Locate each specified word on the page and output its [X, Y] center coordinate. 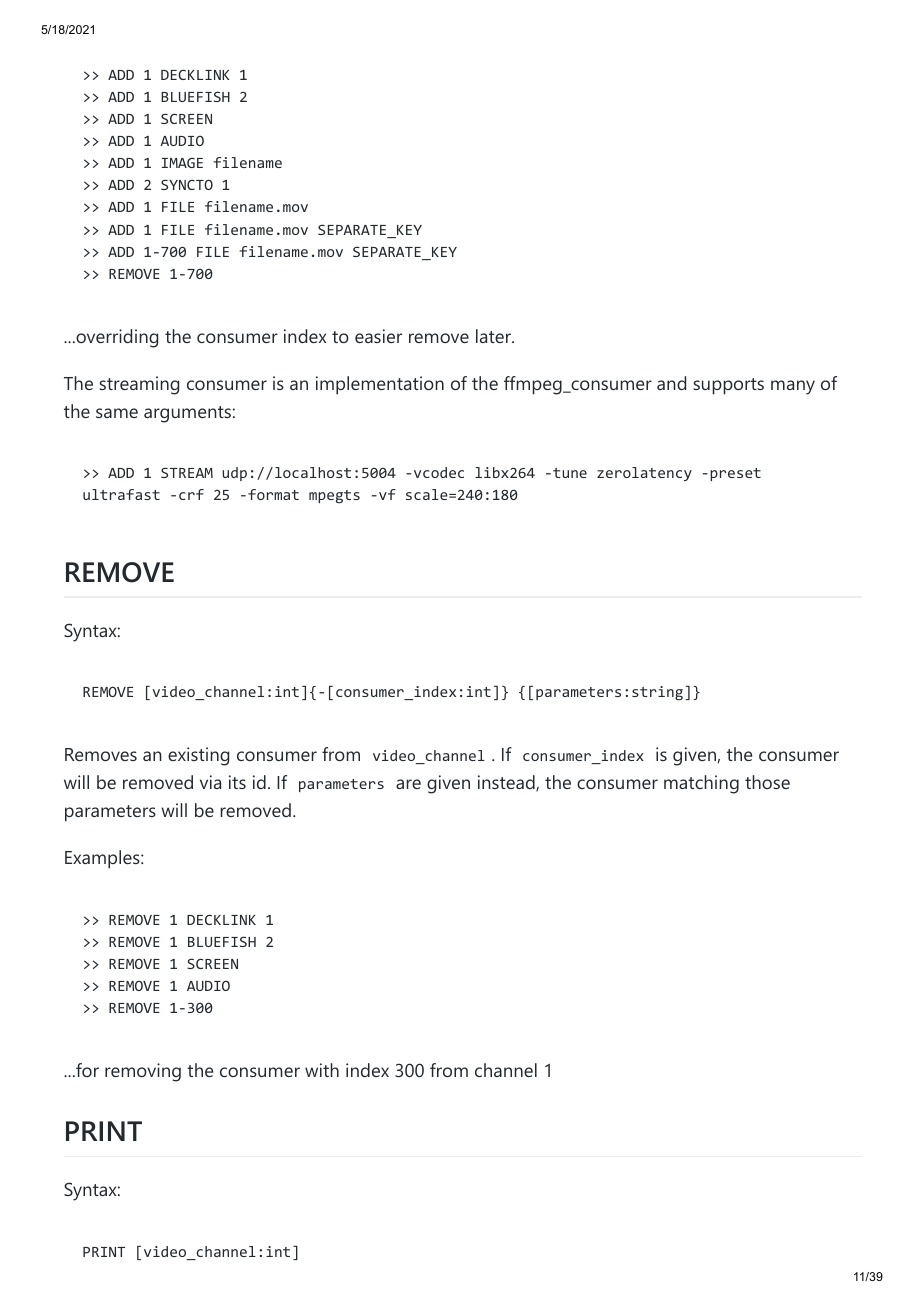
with [322, 1070]
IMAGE [182, 163]
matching [701, 784]
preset [735, 474]
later [494, 336]
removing [143, 1072]
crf [191, 494]
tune [568, 473]
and [671, 383]
